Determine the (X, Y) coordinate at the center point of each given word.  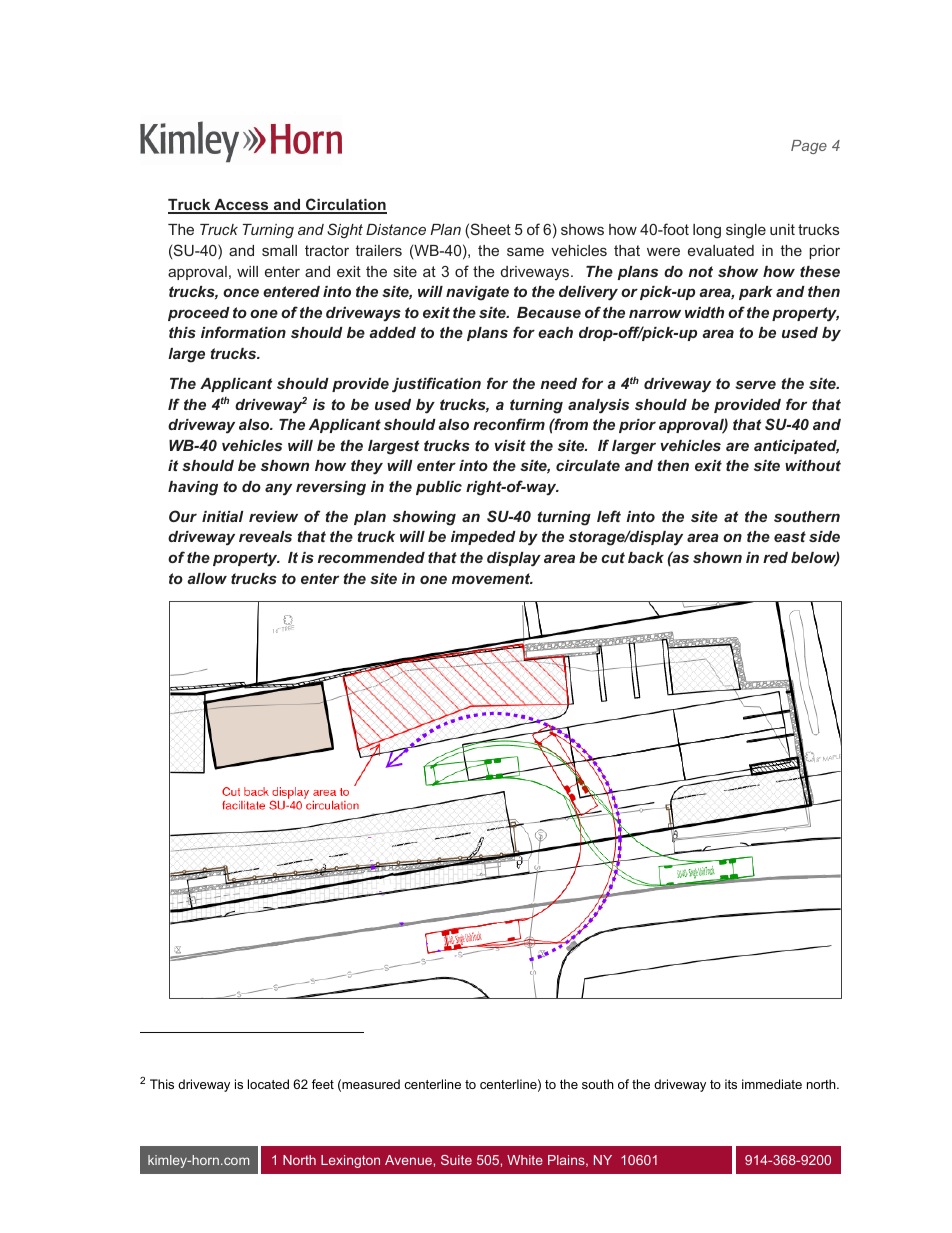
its (731, 1084)
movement (492, 578)
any (278, 489)
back (646, 557)
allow (207, 578)
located (268, 1084)
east (790, 536)
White (525, 1160)
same (525, 251)
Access (241, 206)
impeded (483, 538)
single (746, 231)
